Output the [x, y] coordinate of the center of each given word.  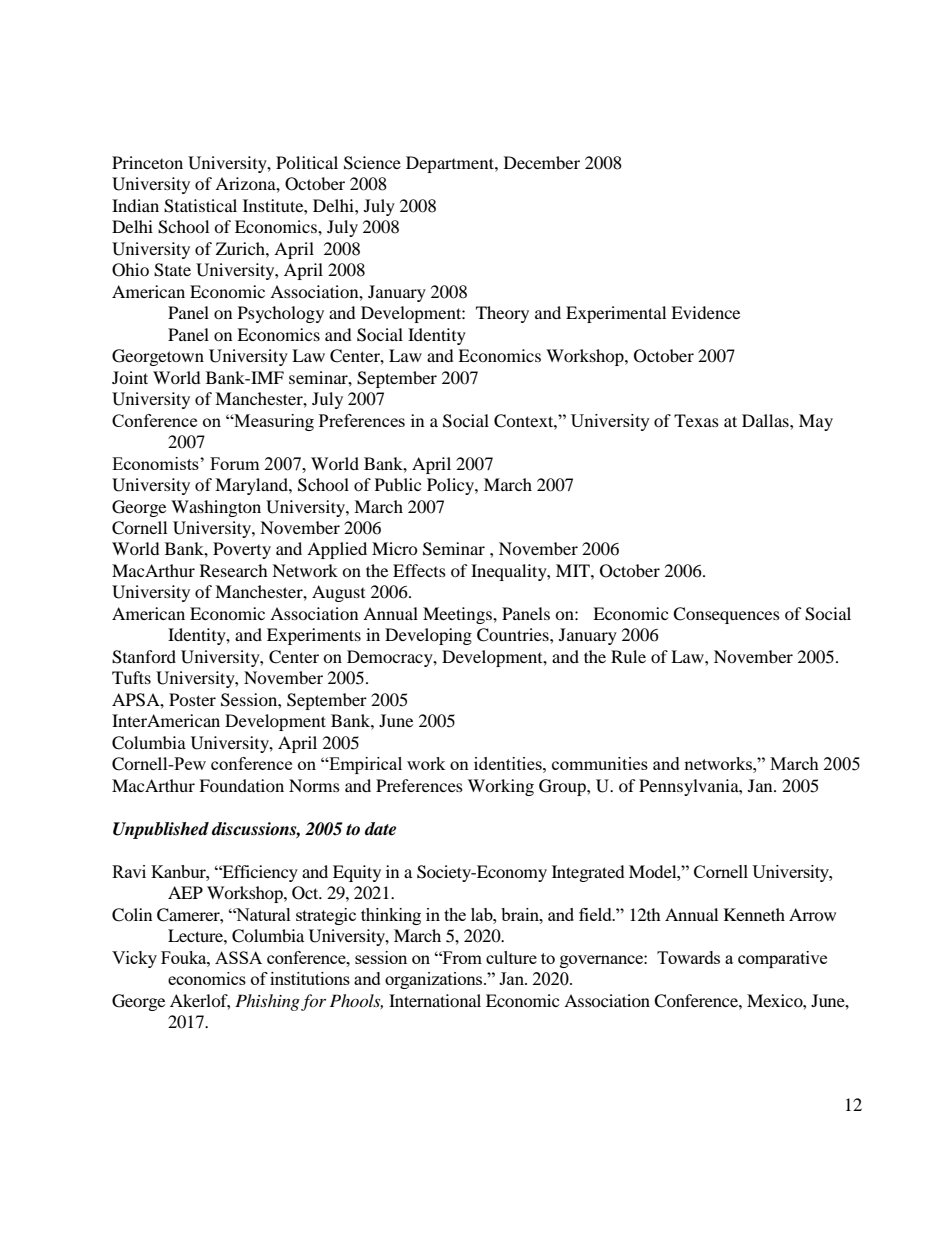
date [380, 829]
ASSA [238, 957]
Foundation [241, 785]
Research [234, 570]
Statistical [200, 206]
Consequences [726, 615]
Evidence [705, 312]
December [542, 162]
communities [600, 763]
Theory [502, 314]
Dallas [766, 420]
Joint [130, 377]
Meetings [458, 615]
